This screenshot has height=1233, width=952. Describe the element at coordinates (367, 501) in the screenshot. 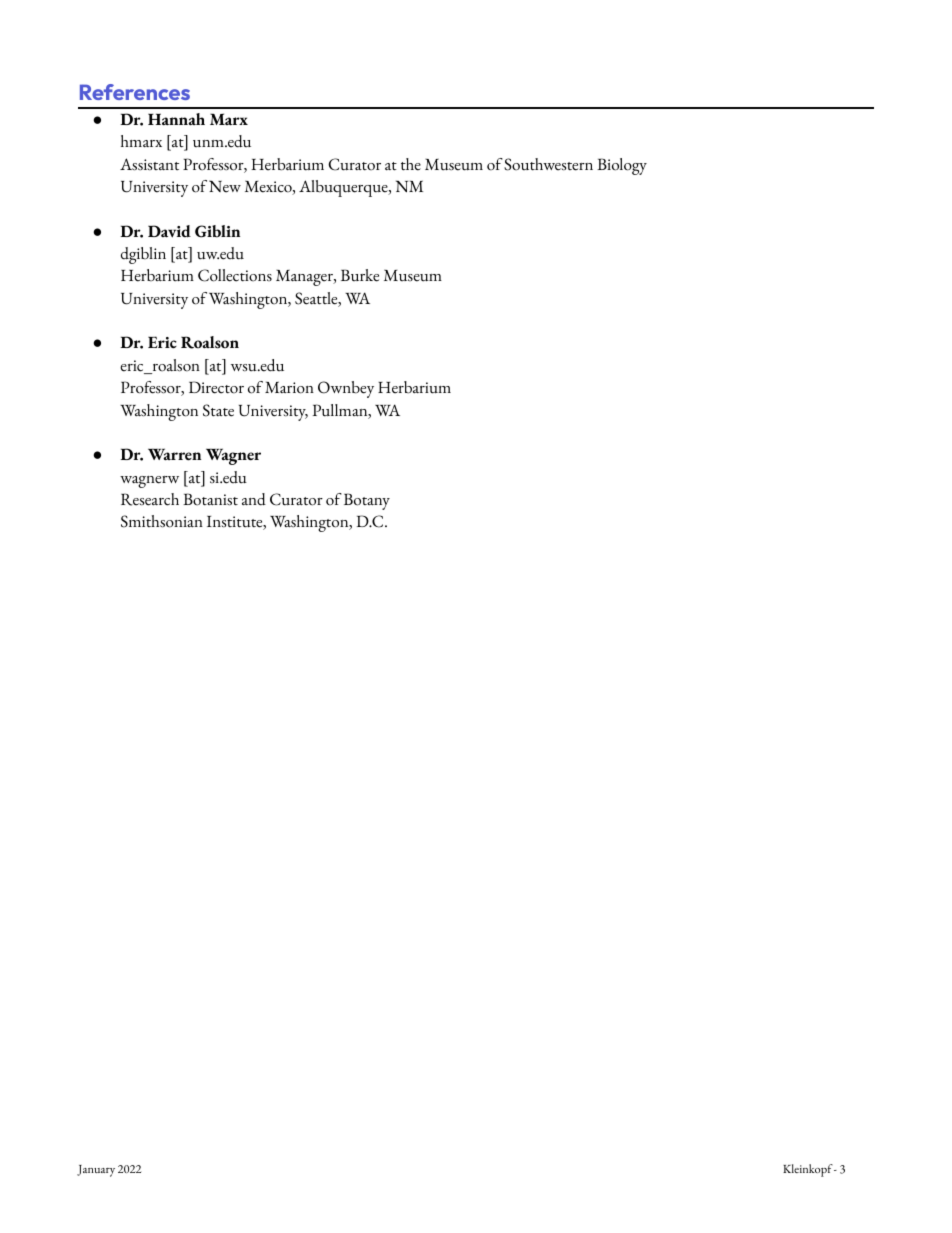

I see `Botany` at that location.
